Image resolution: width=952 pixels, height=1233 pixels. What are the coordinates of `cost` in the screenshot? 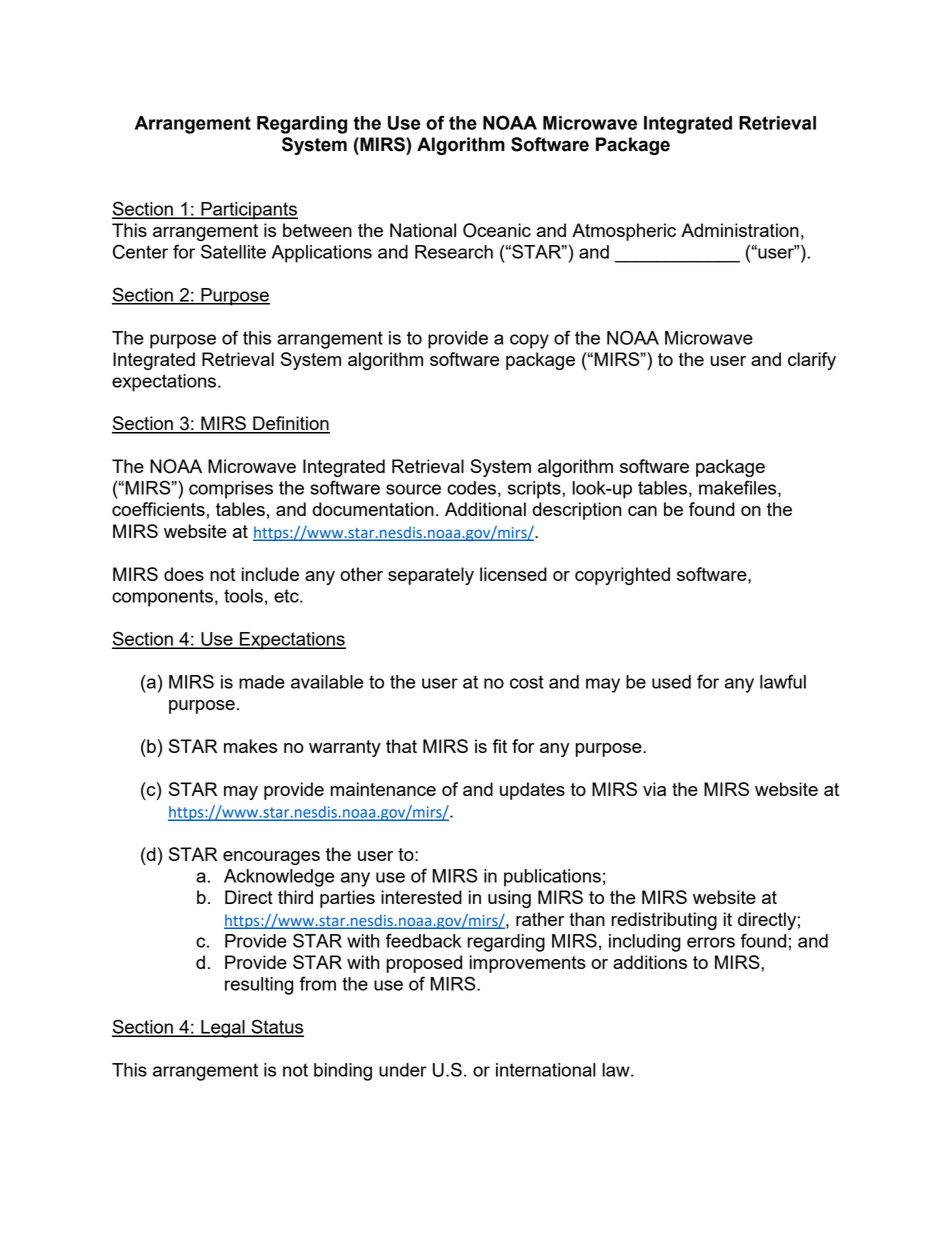 It's located at (527, 682).
